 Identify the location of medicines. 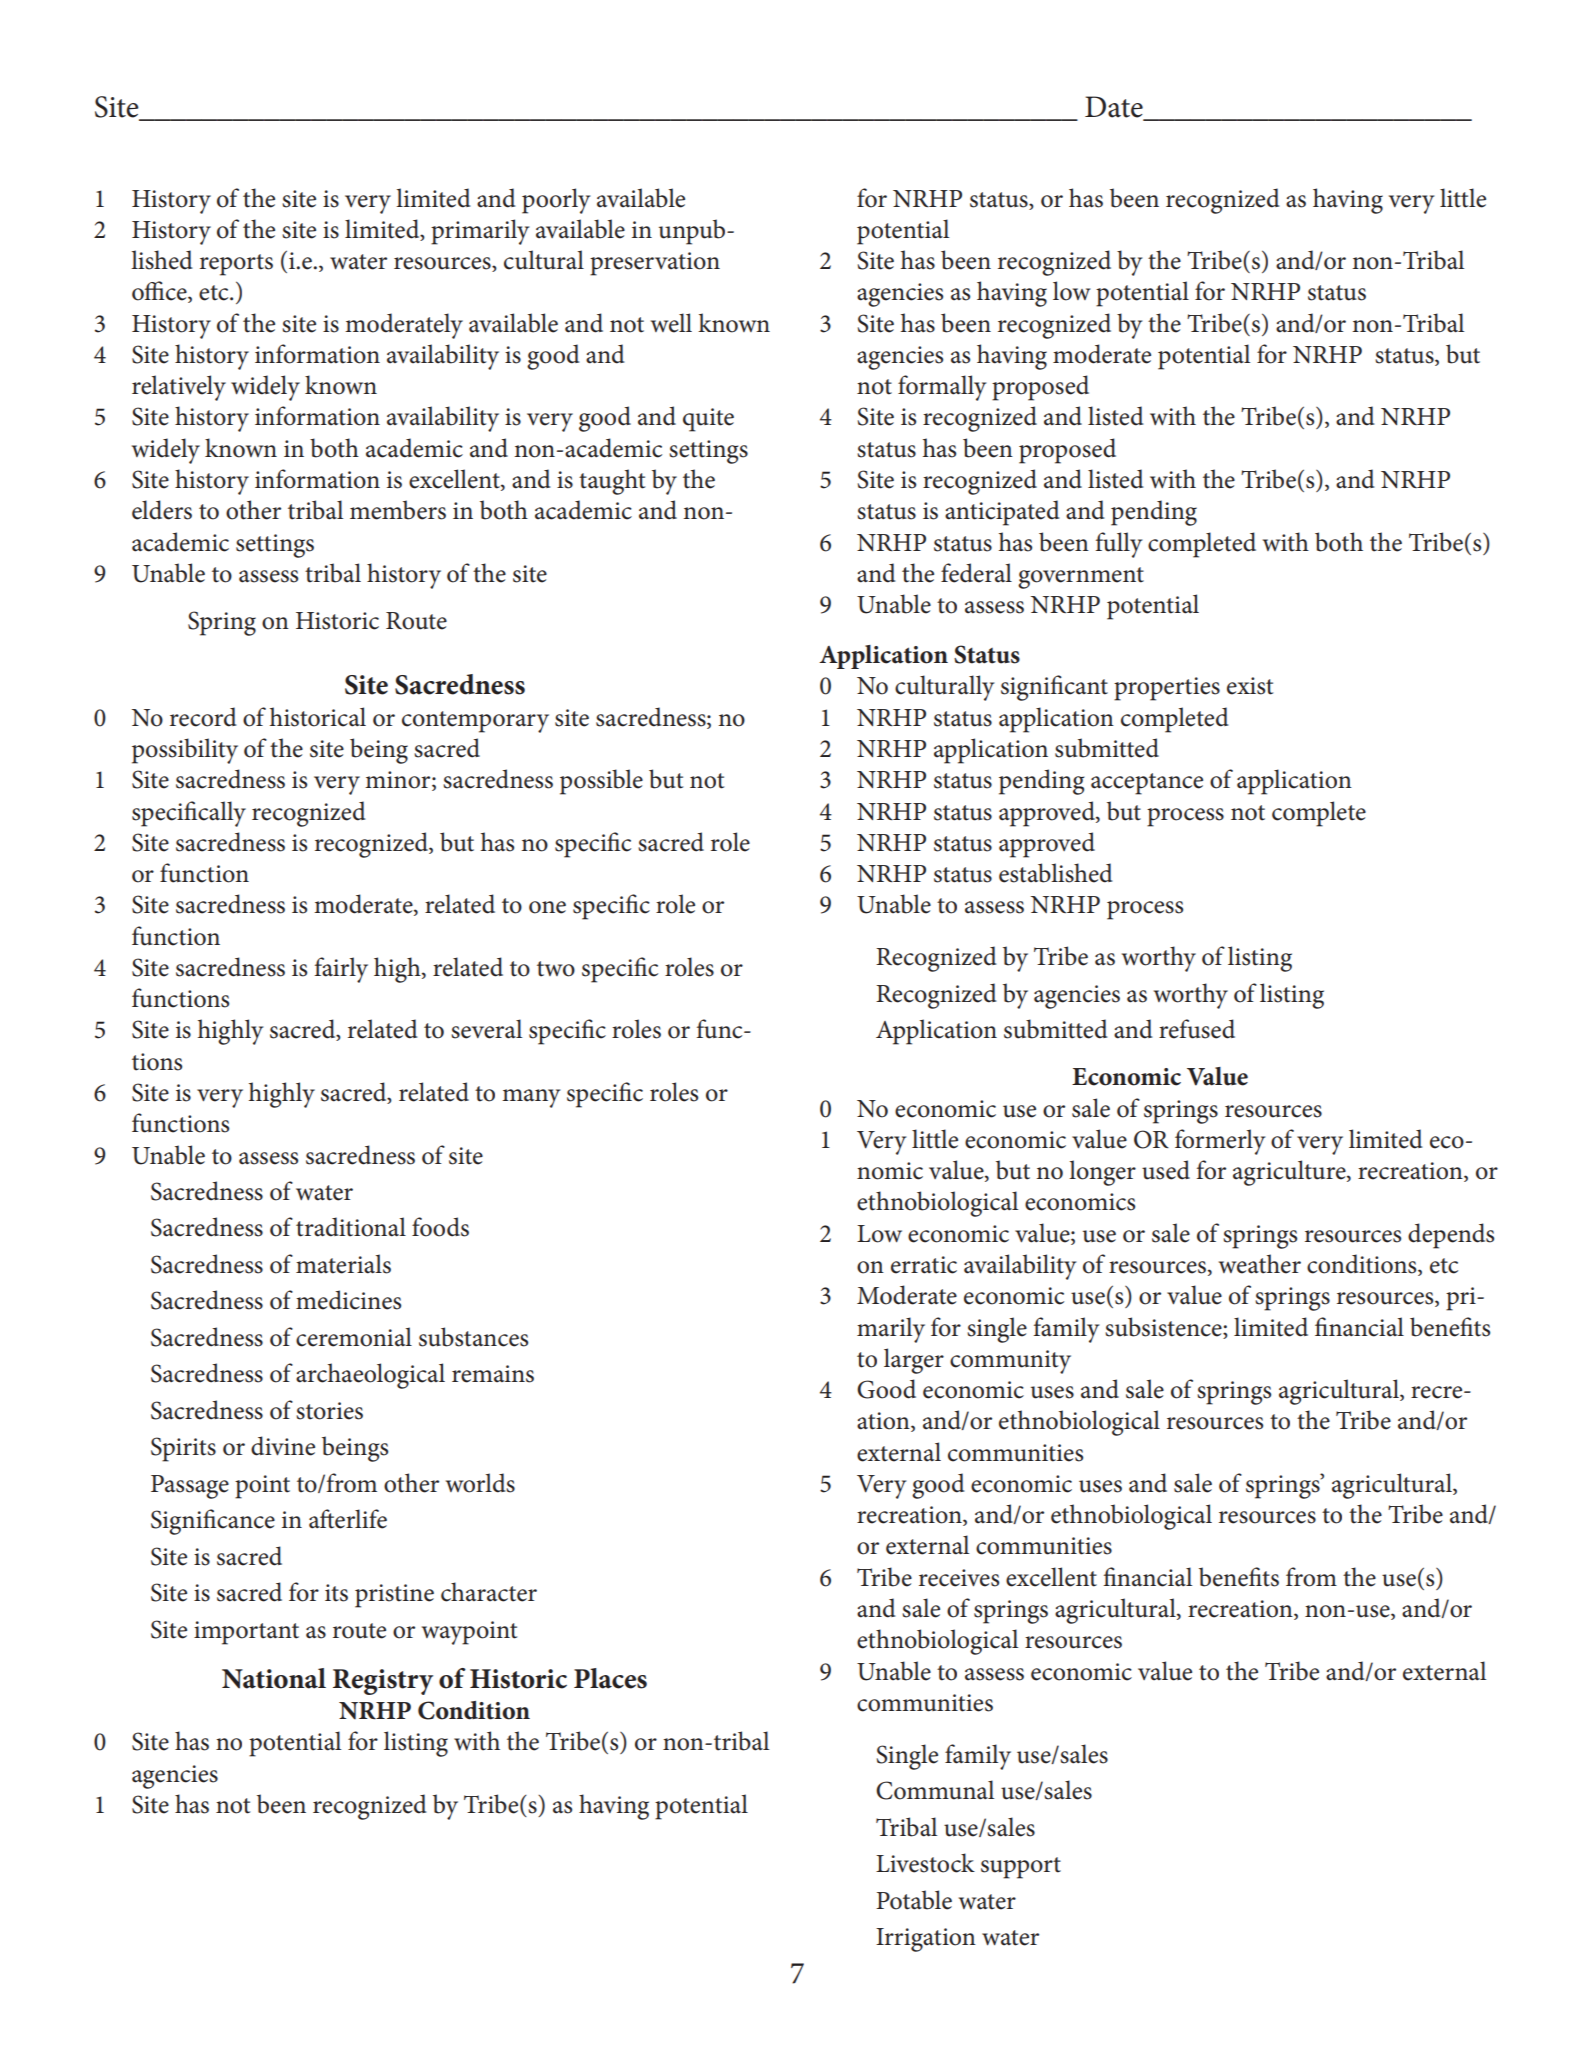
(348, 1300).
